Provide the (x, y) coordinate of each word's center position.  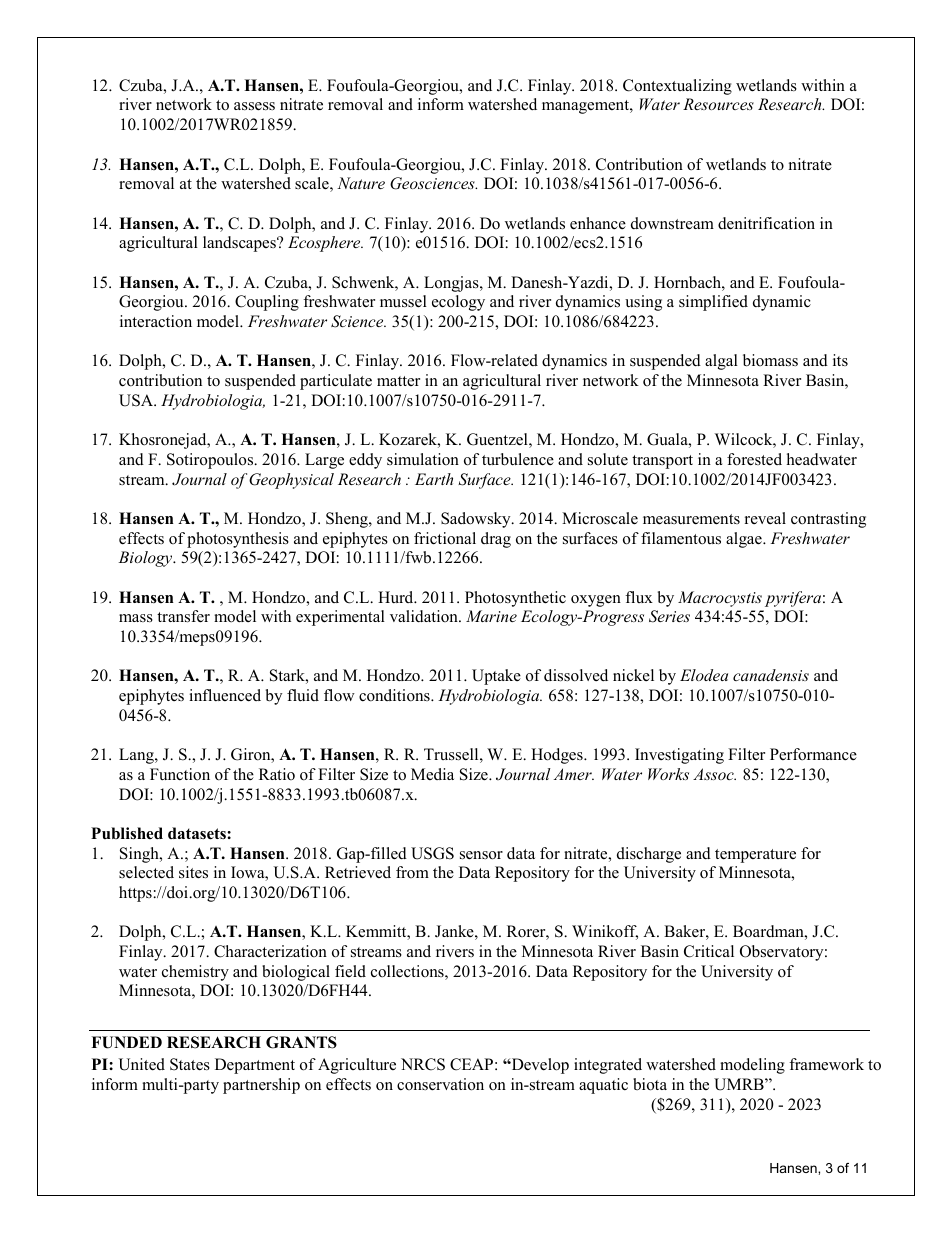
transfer (183, 616)
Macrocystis (720, 599)
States (190, 1064)
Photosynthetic (515, 599)
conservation (440, 1084)
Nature (361, 183)
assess (254, 106)
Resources (718, 104)
